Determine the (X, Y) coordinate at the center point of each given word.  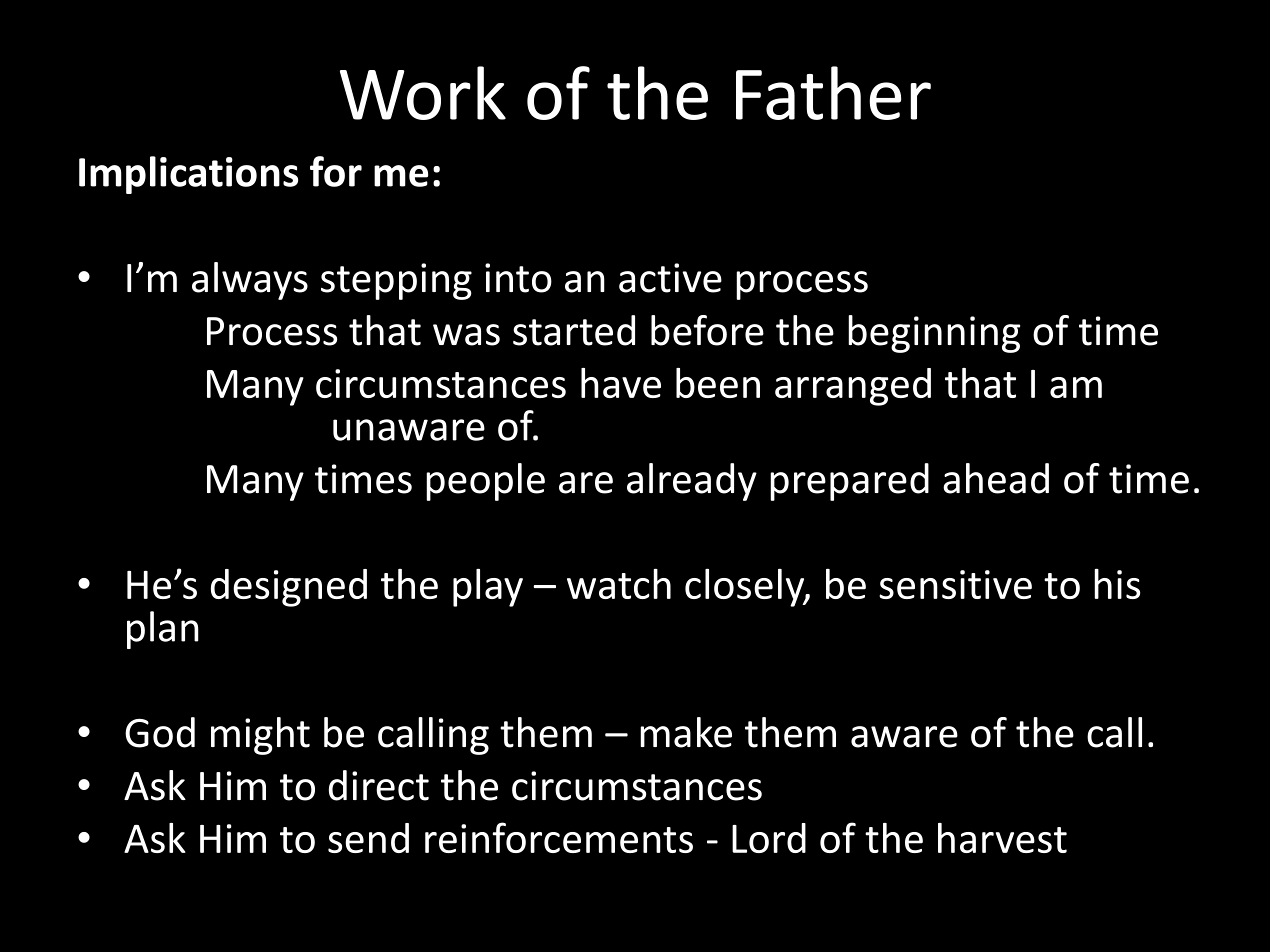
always (250, 281)
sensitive (955, 584)
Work (423, 93)
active (670, 278)
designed (289, 588)
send (368, 838)
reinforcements (559, 837)
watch (619, 584)
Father (833, 93)
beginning (934, 334)
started (574, 330)
